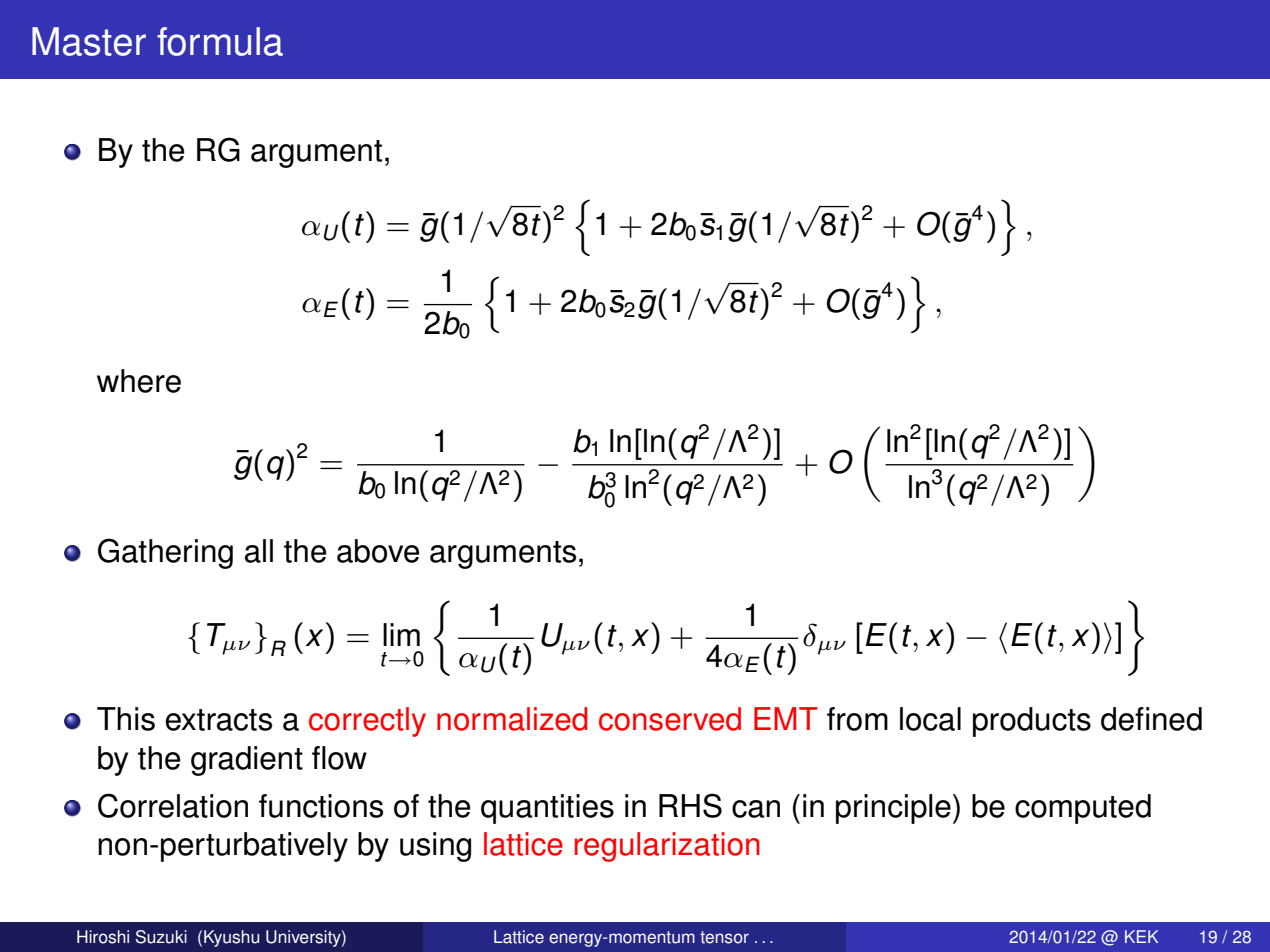 This document has width=1270, height=952. What do you see at coordinates (259, 551) in the document?
I see `all` at bounding box center [259, 551].
